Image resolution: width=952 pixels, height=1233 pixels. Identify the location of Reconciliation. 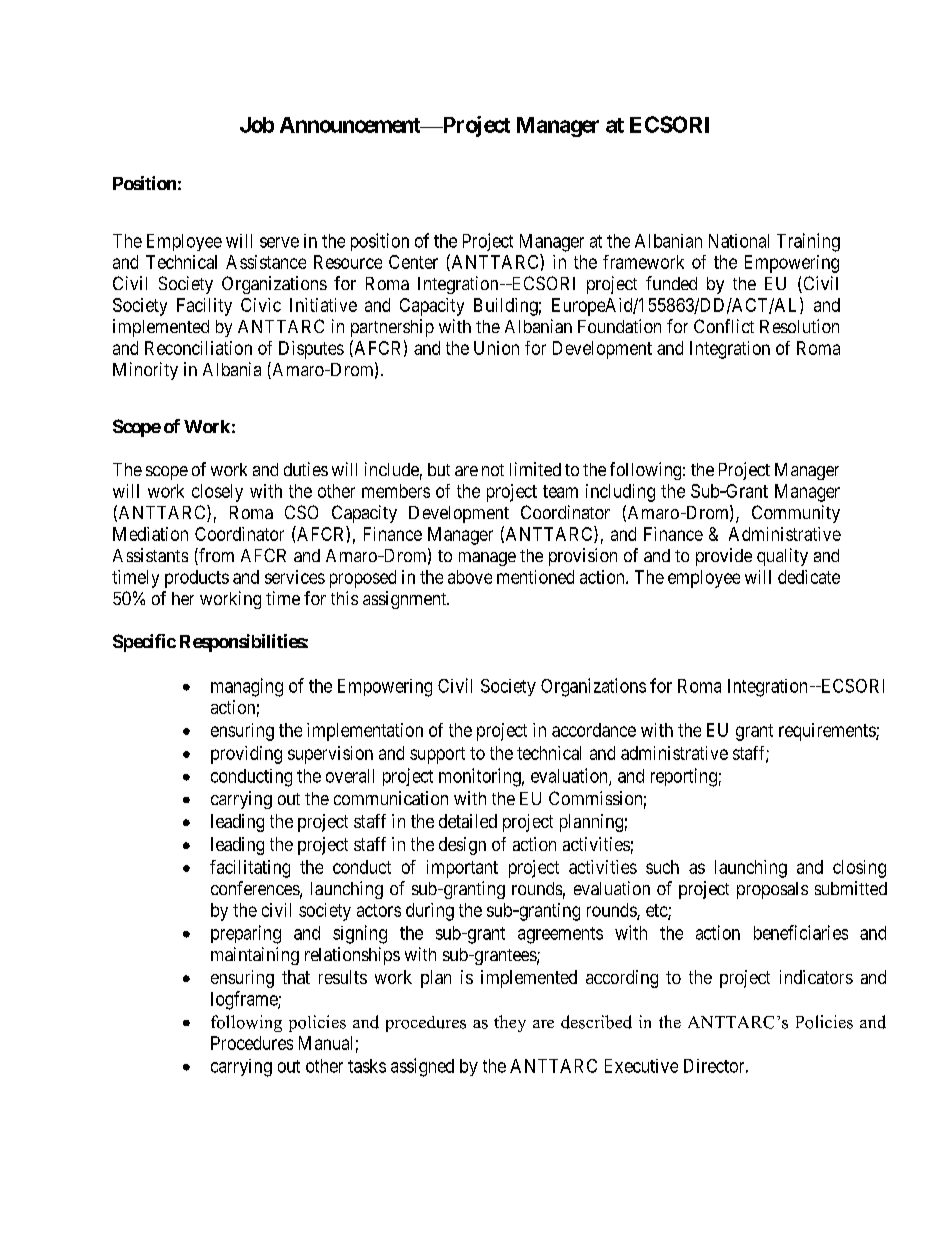
(198, 348).
